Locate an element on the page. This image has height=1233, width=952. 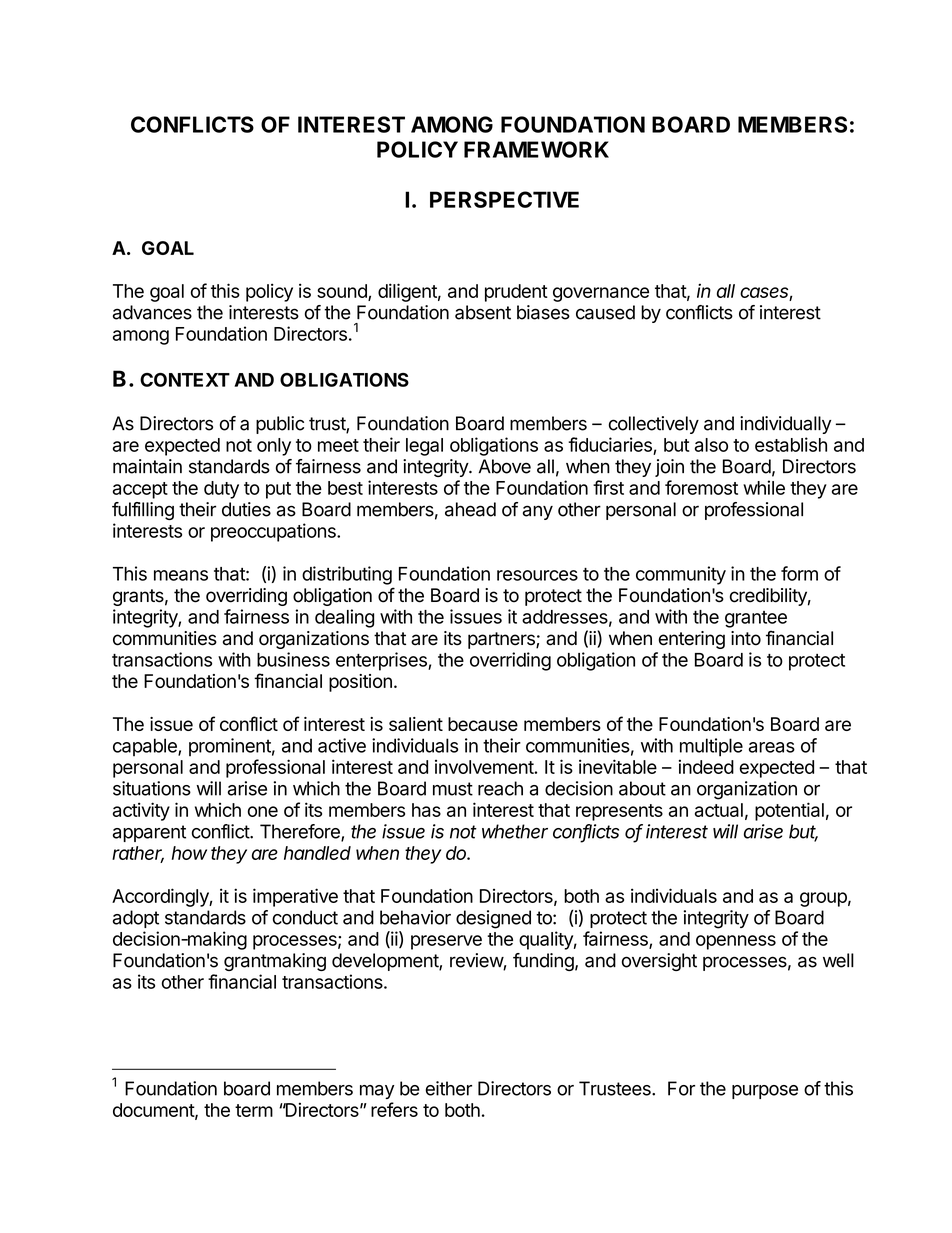
business is located at coordinates (293, 659).
